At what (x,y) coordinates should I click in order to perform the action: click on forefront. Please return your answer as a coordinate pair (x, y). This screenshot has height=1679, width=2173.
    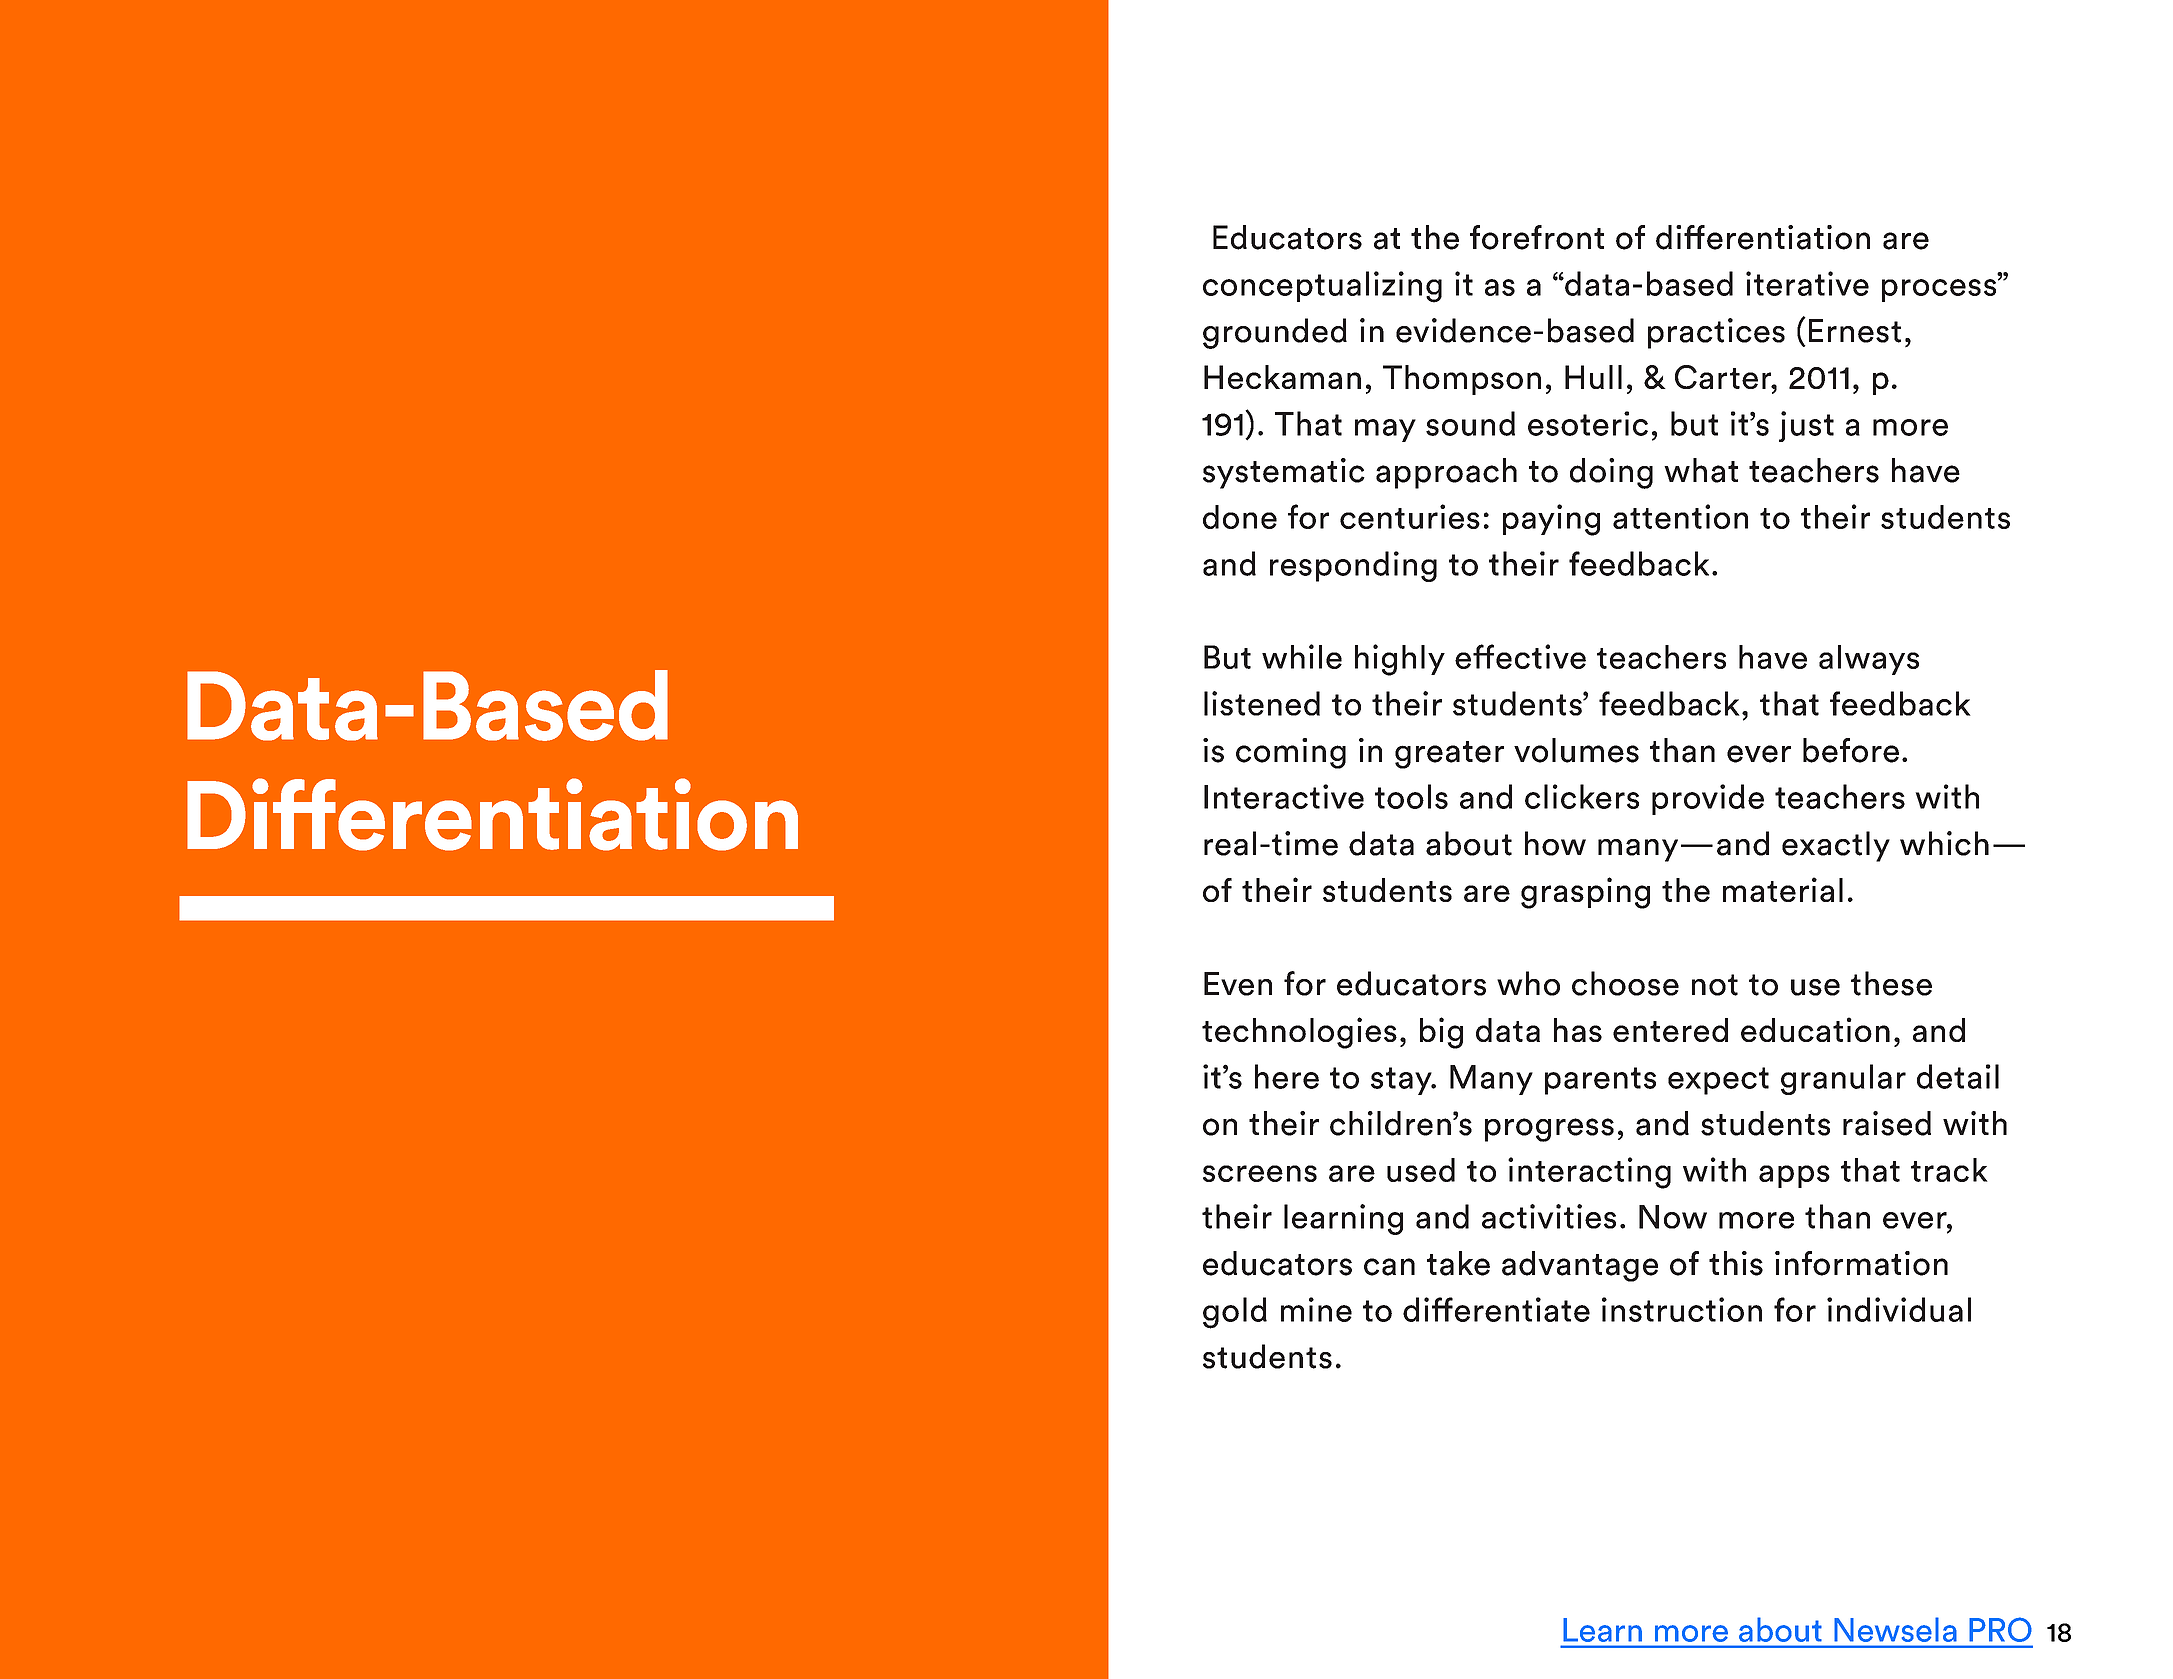
    Looking at the image, I should click on (1537, 237).
